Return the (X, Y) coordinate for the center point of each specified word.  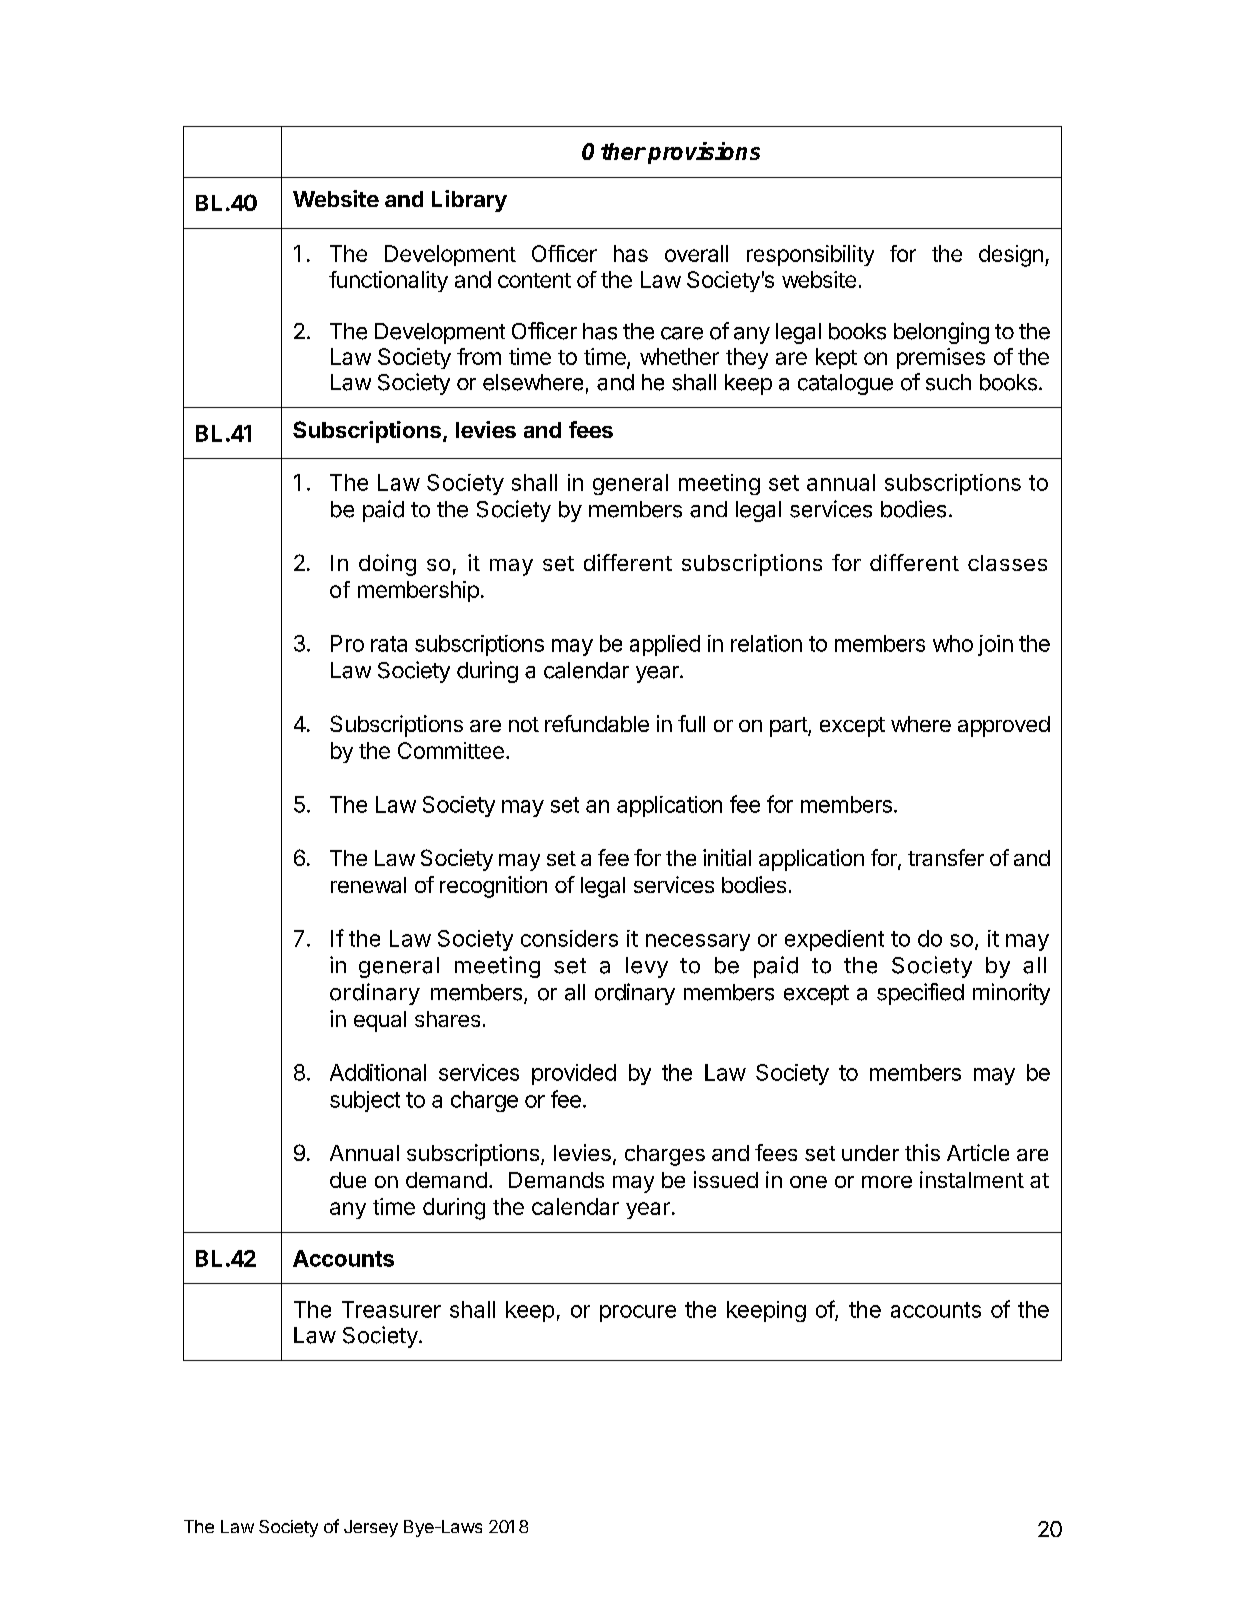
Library (469, 201)
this (922, 1152)
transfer (946, 857)
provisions (704, 153)
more (887, 1182)
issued (726, 1179)
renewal (368, 885)
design (1011, 256)
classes (1007, 563)
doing (387, 565)
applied (665, 645)
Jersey (371, 1528)
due (348, 1180)
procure (638, 1313)
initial (727, 857)
